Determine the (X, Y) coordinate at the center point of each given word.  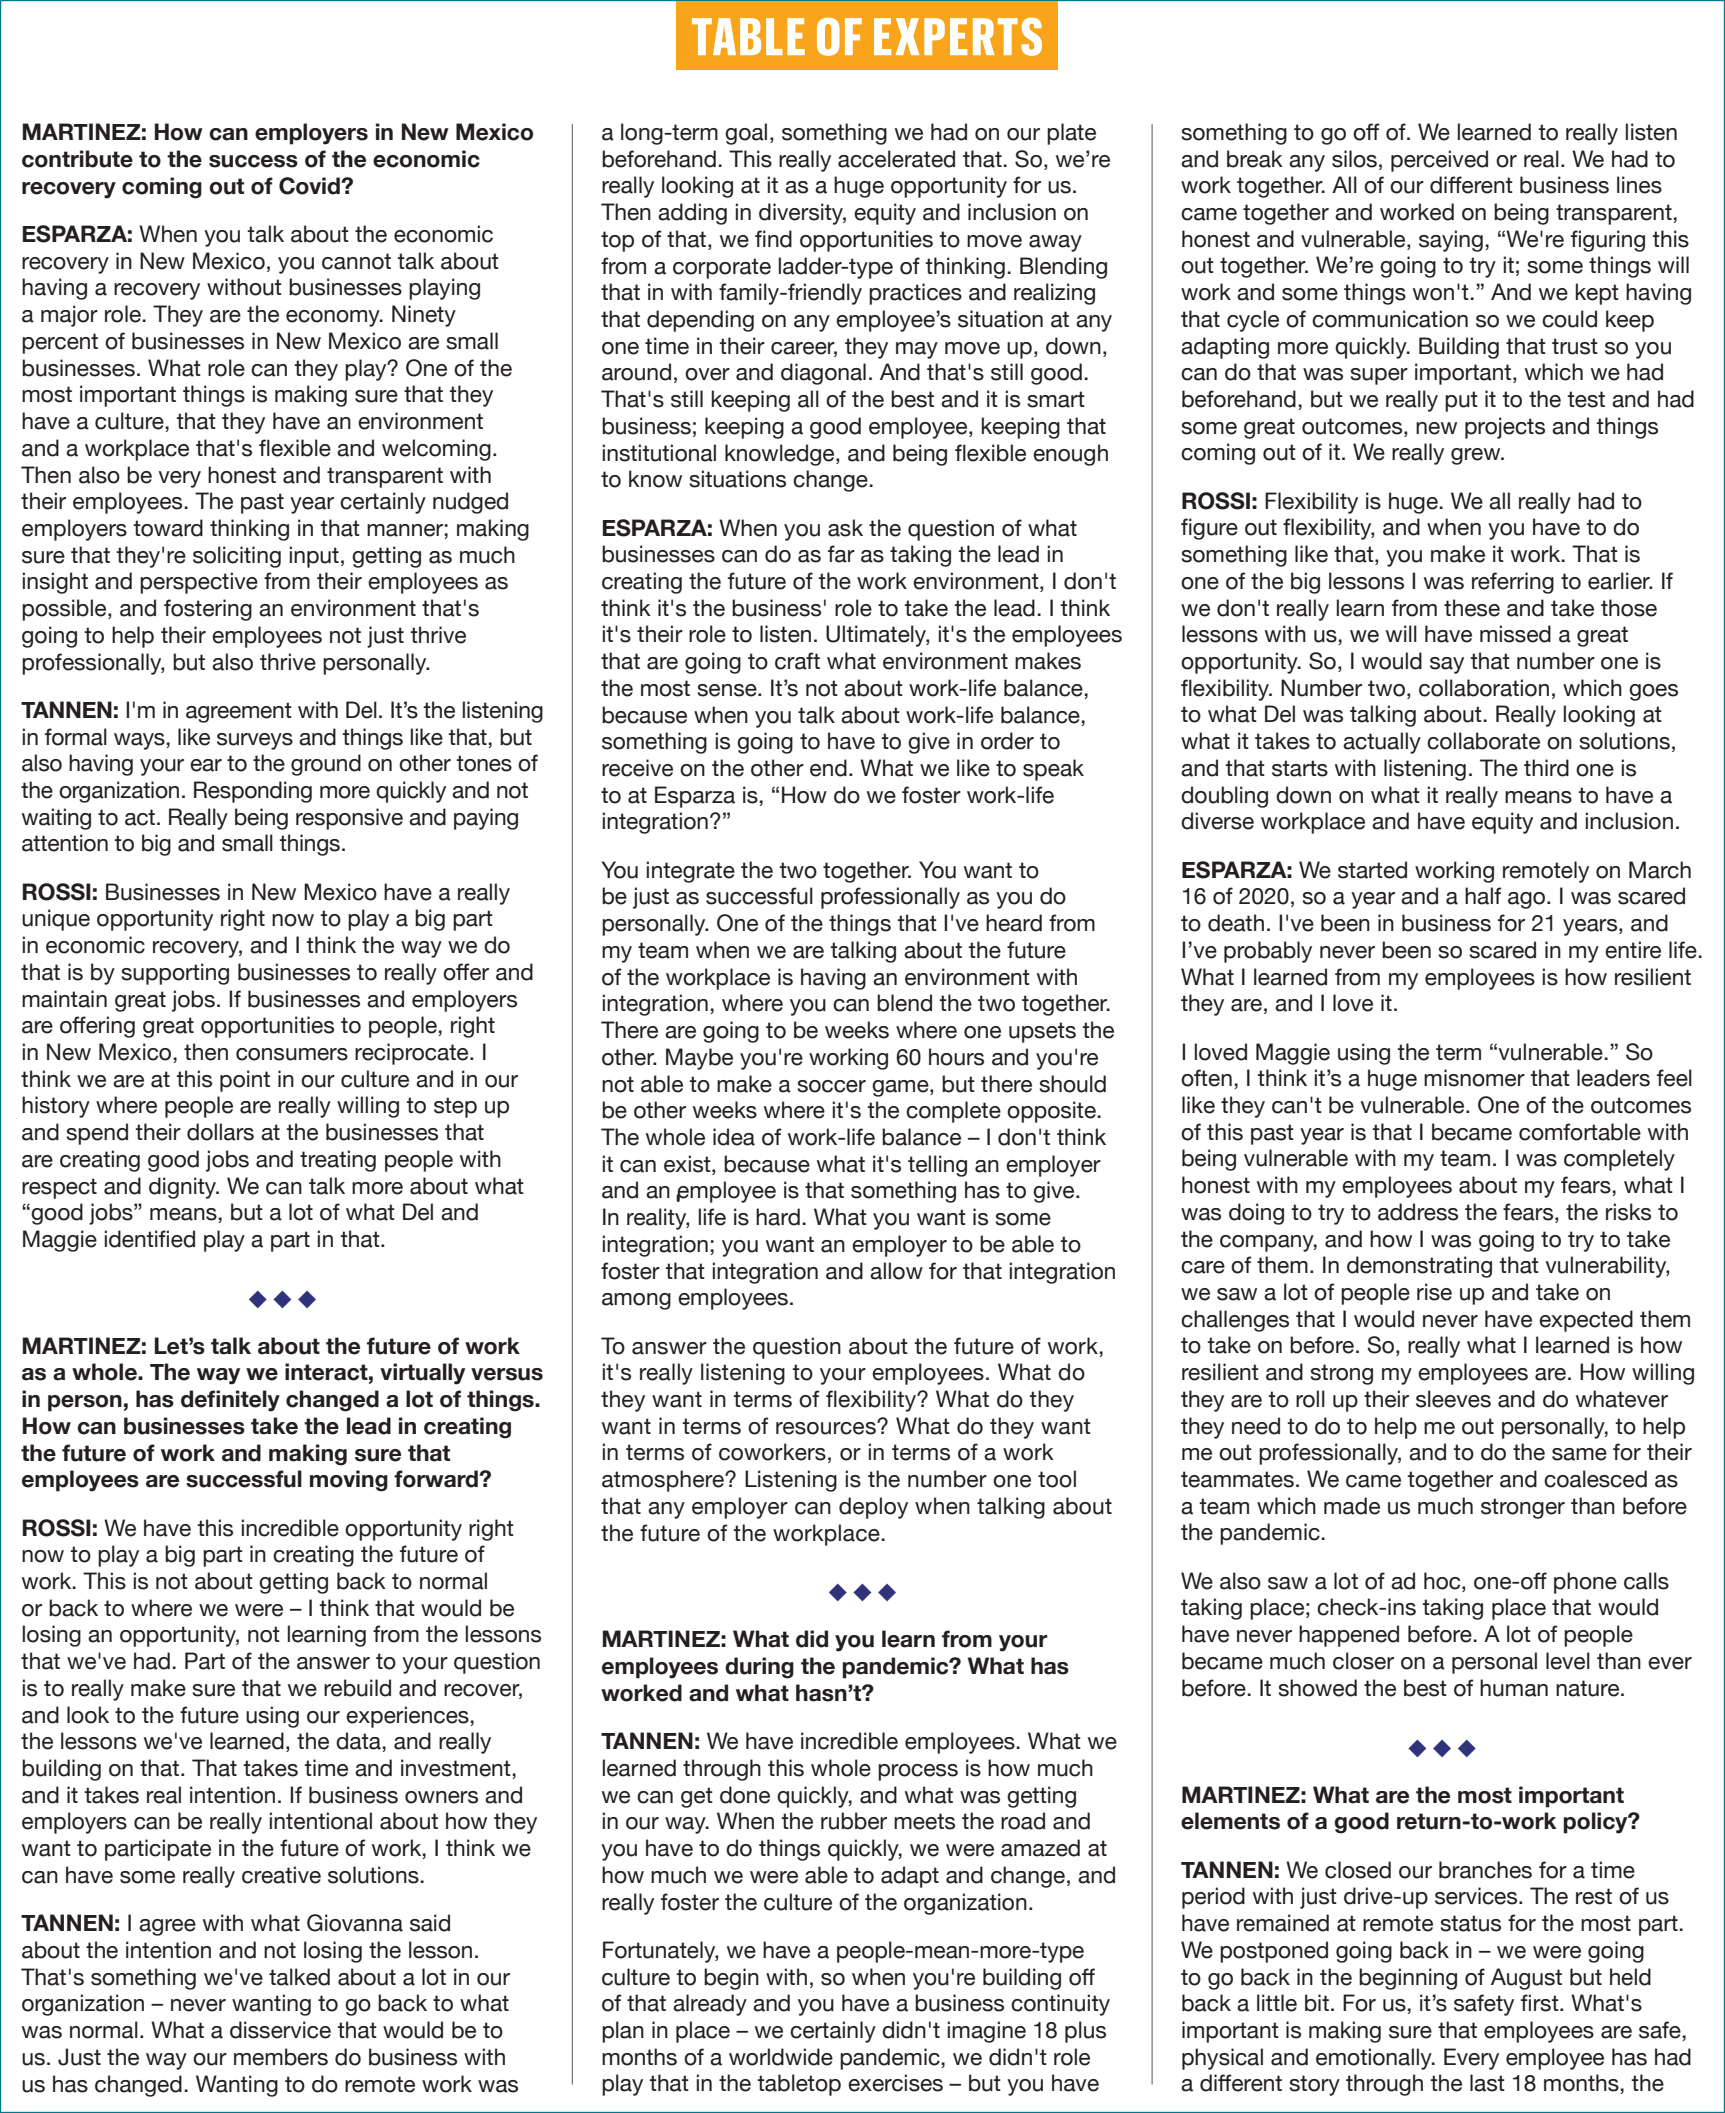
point (245, 1081)
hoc (1443, 1581)
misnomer (1474, 1078)
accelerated (896, 159)
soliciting (237, 557)
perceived (1439, 161)
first (1541, 2003)
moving (349, 1481)
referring (1513, 583)
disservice (280, 2030)
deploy (873, 1508)
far (841, 554)
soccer (831, 1086)
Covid (310, 186)
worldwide (781, 2057)
